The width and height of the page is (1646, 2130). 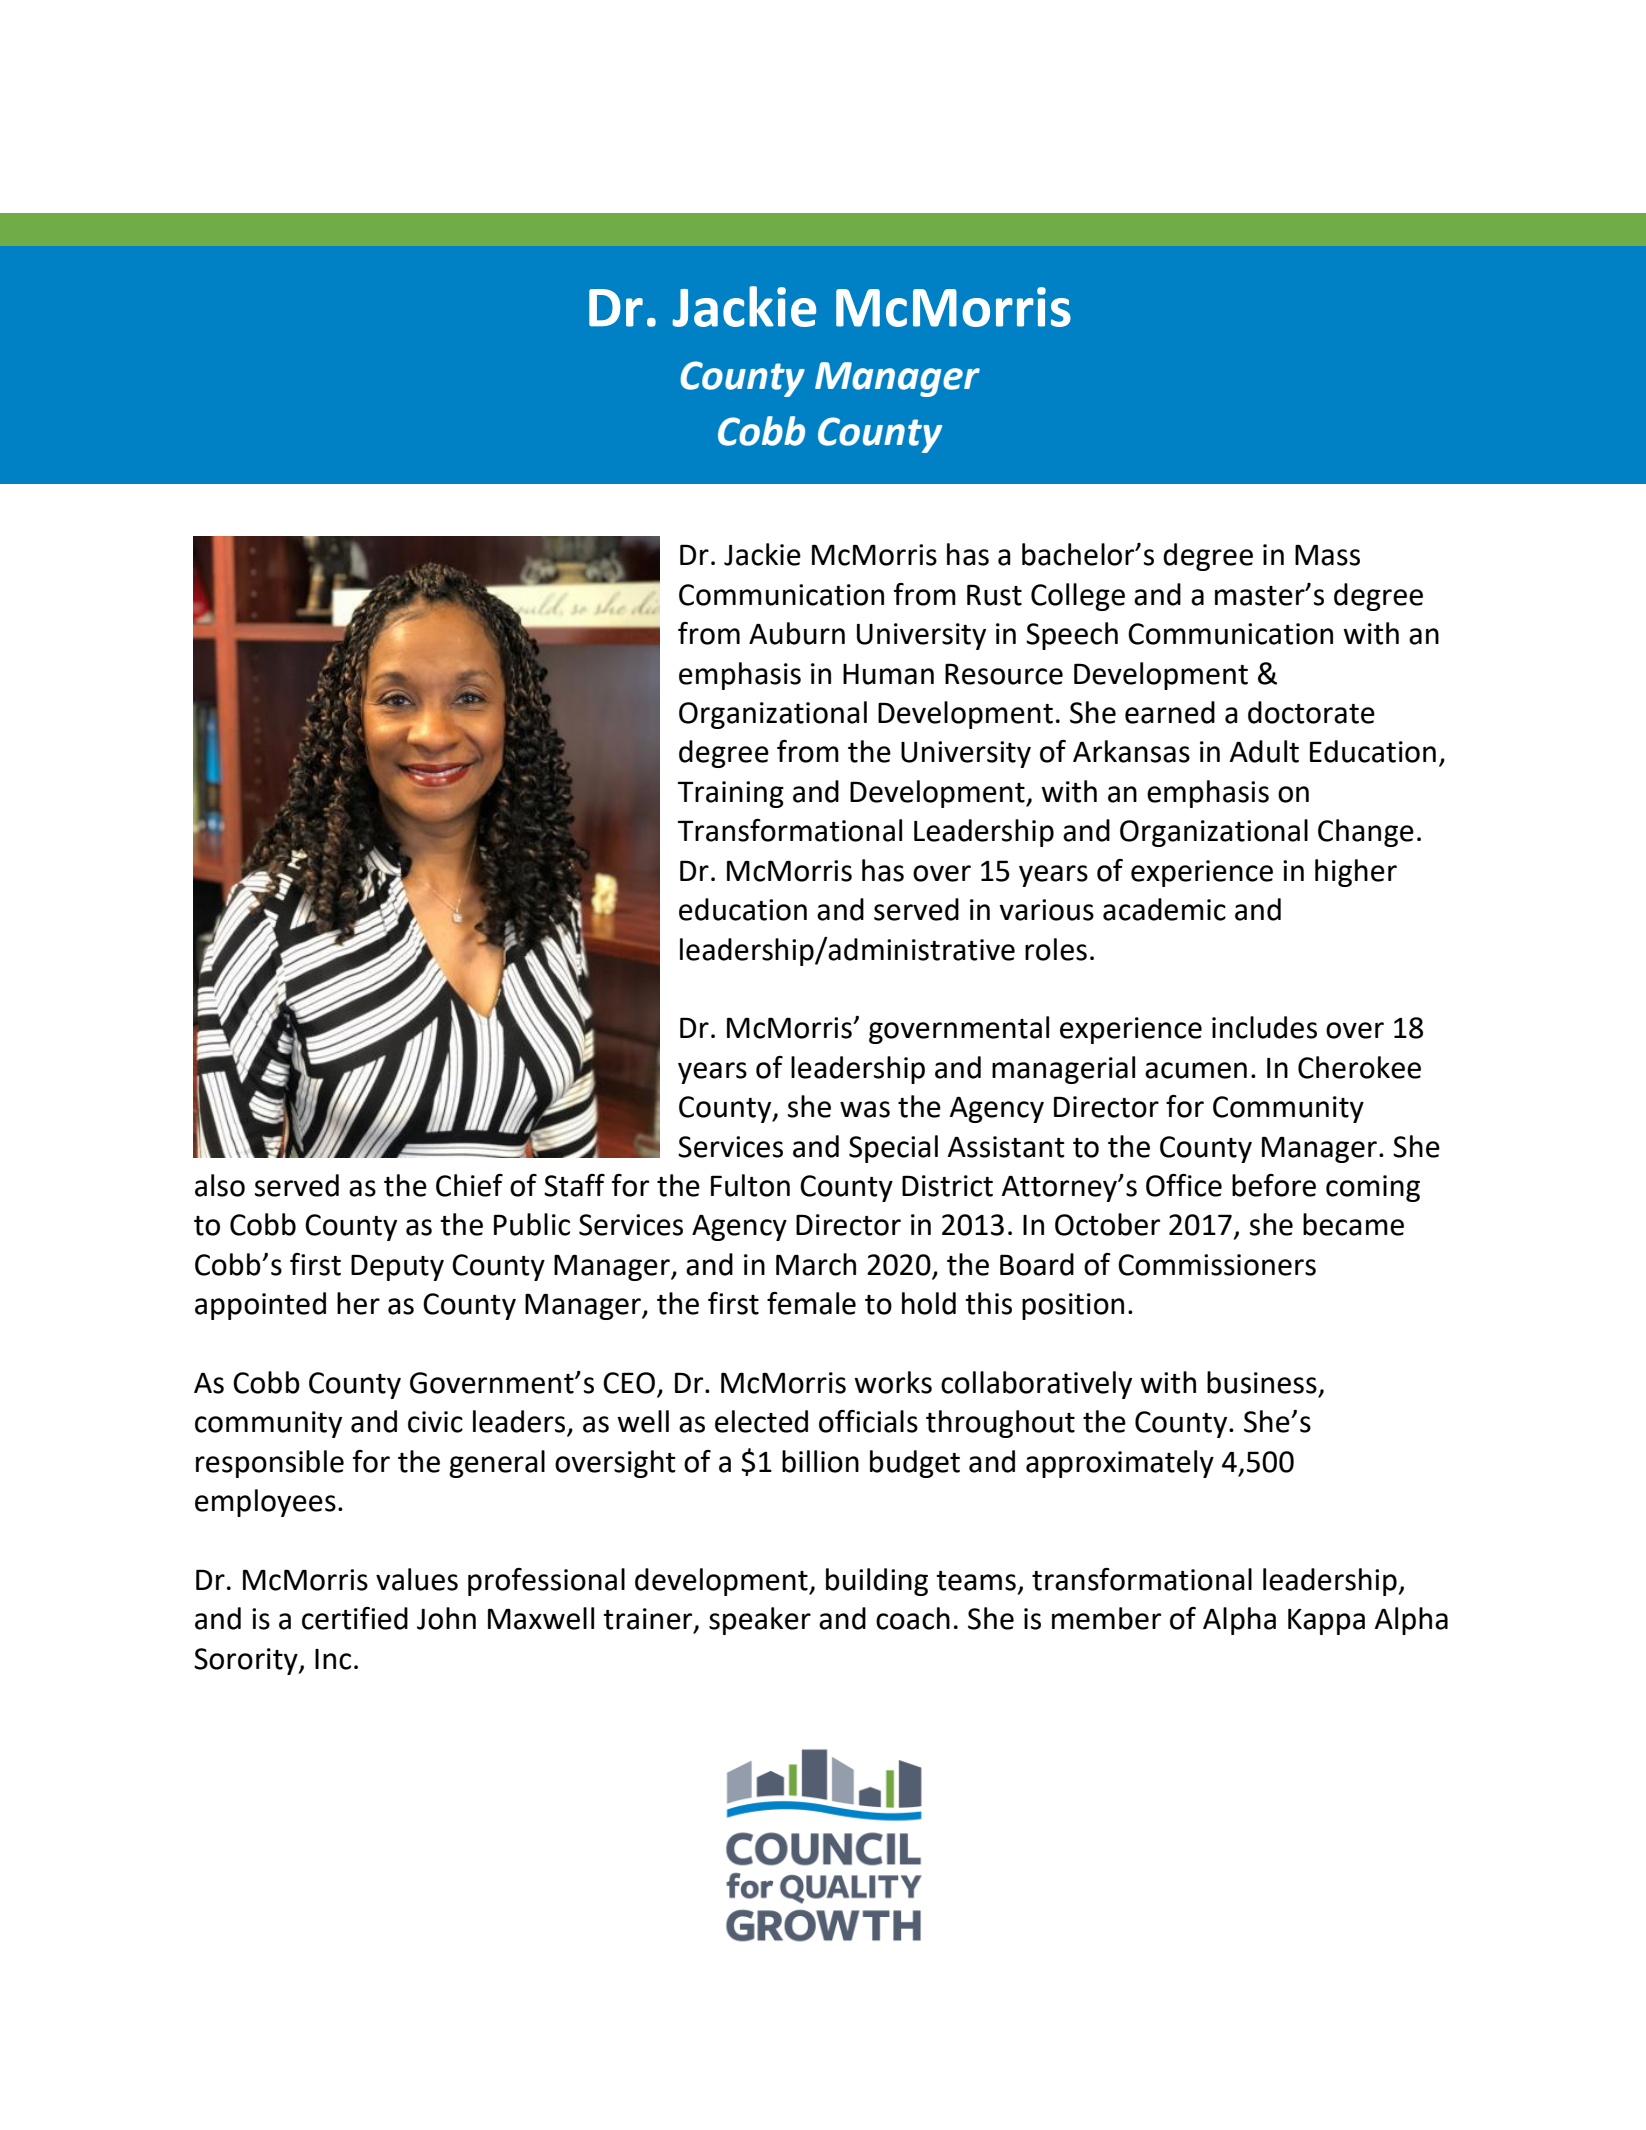 What do you see at coordinates (1327, 555) in the page?
I see `Mass` at bounding box center [1327, 555].
